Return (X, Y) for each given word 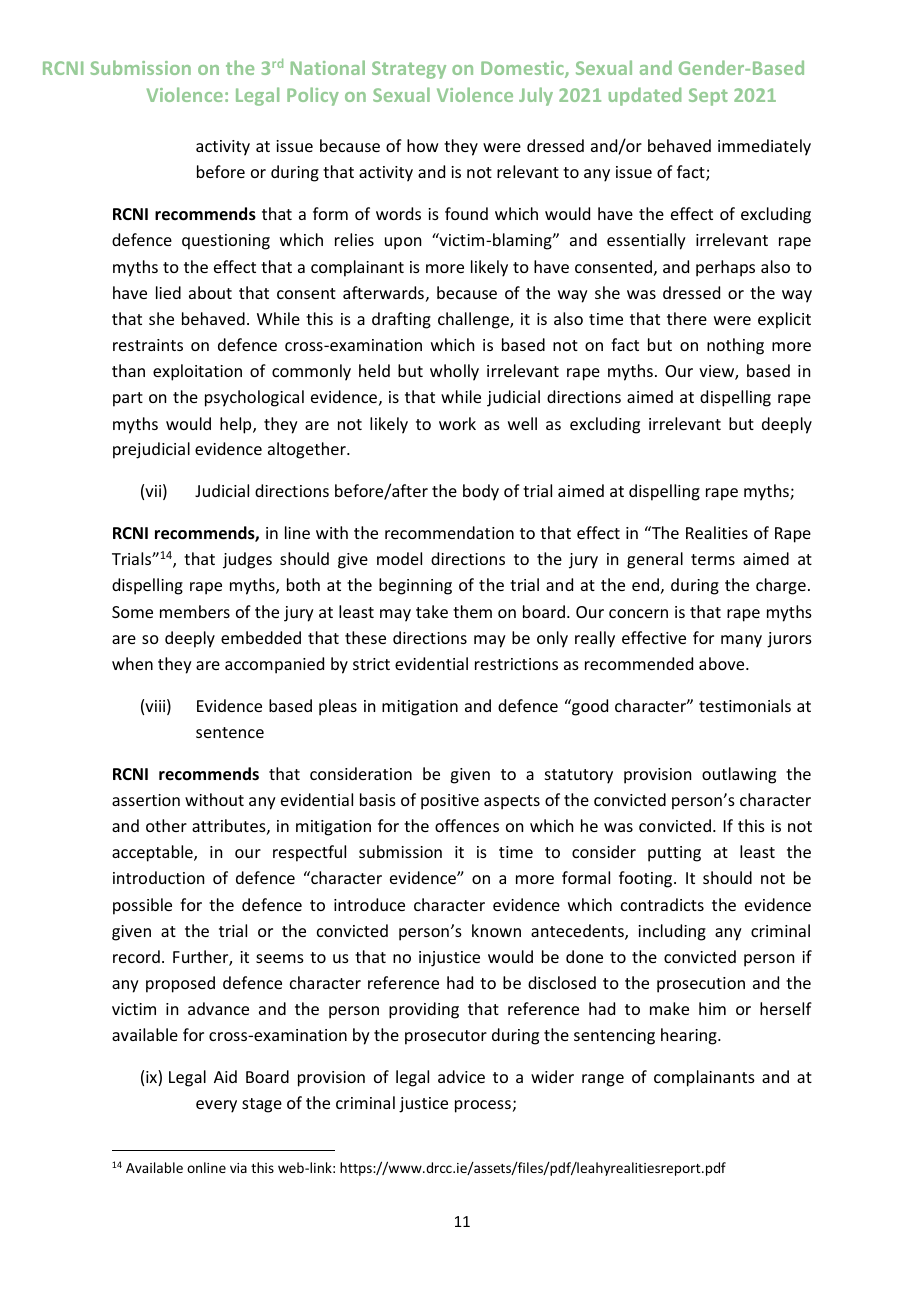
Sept (708, 97)
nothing (735, 346)
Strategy (409, 70)
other (166, 825)
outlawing (739, 775)
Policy (313, 96)
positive (450, 802)
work (457, 423)
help (237, 425)
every (216, 1106)
